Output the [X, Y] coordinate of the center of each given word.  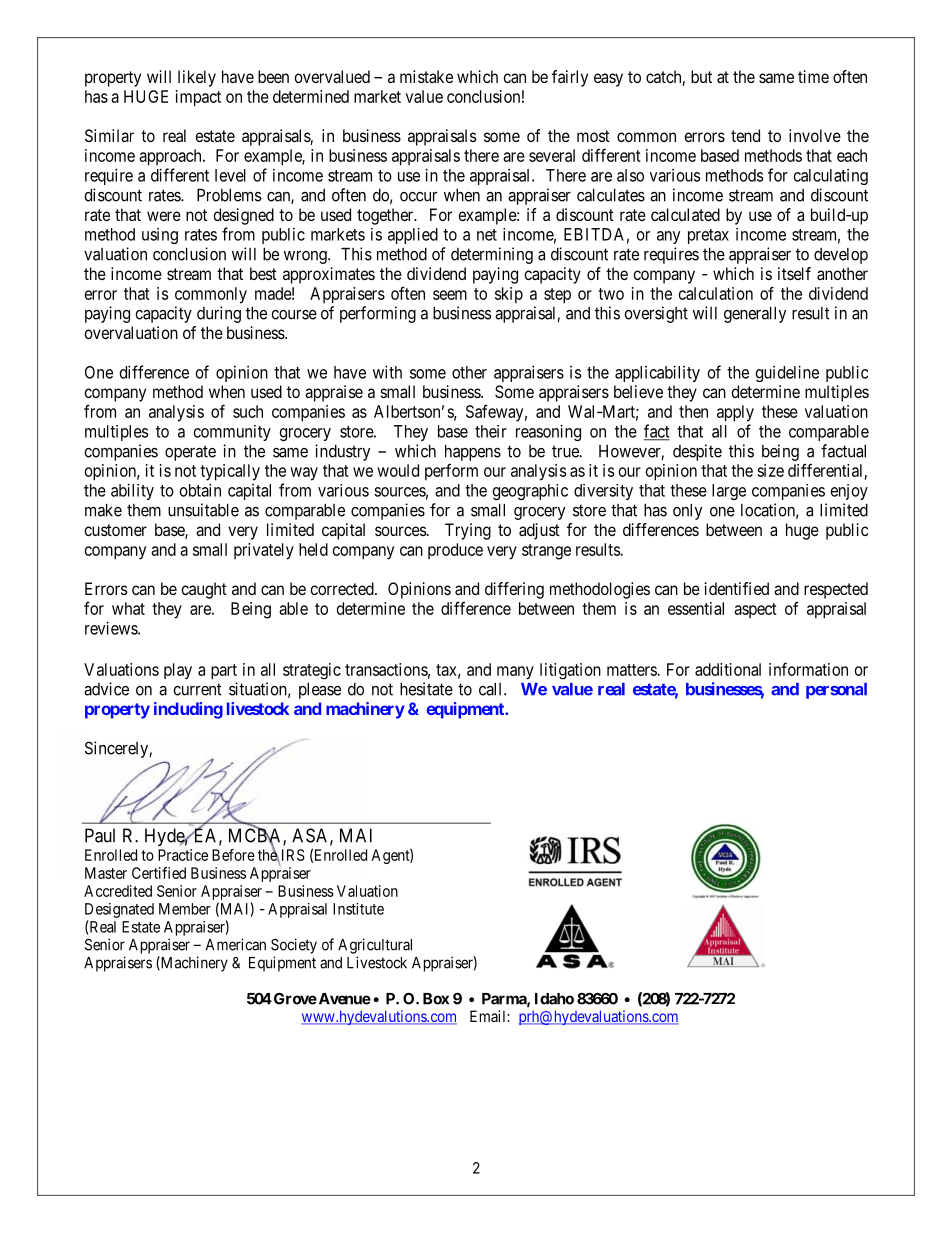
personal [836, 691]
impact [198, 98]
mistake [426, 76]
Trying [468, 531]
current [197, 689]
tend [745, 135]
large [729, 492]
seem [450, 295]
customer [115, 530]
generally [755, 315]
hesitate [426, 689]
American [236, 944]
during [219, 314]
